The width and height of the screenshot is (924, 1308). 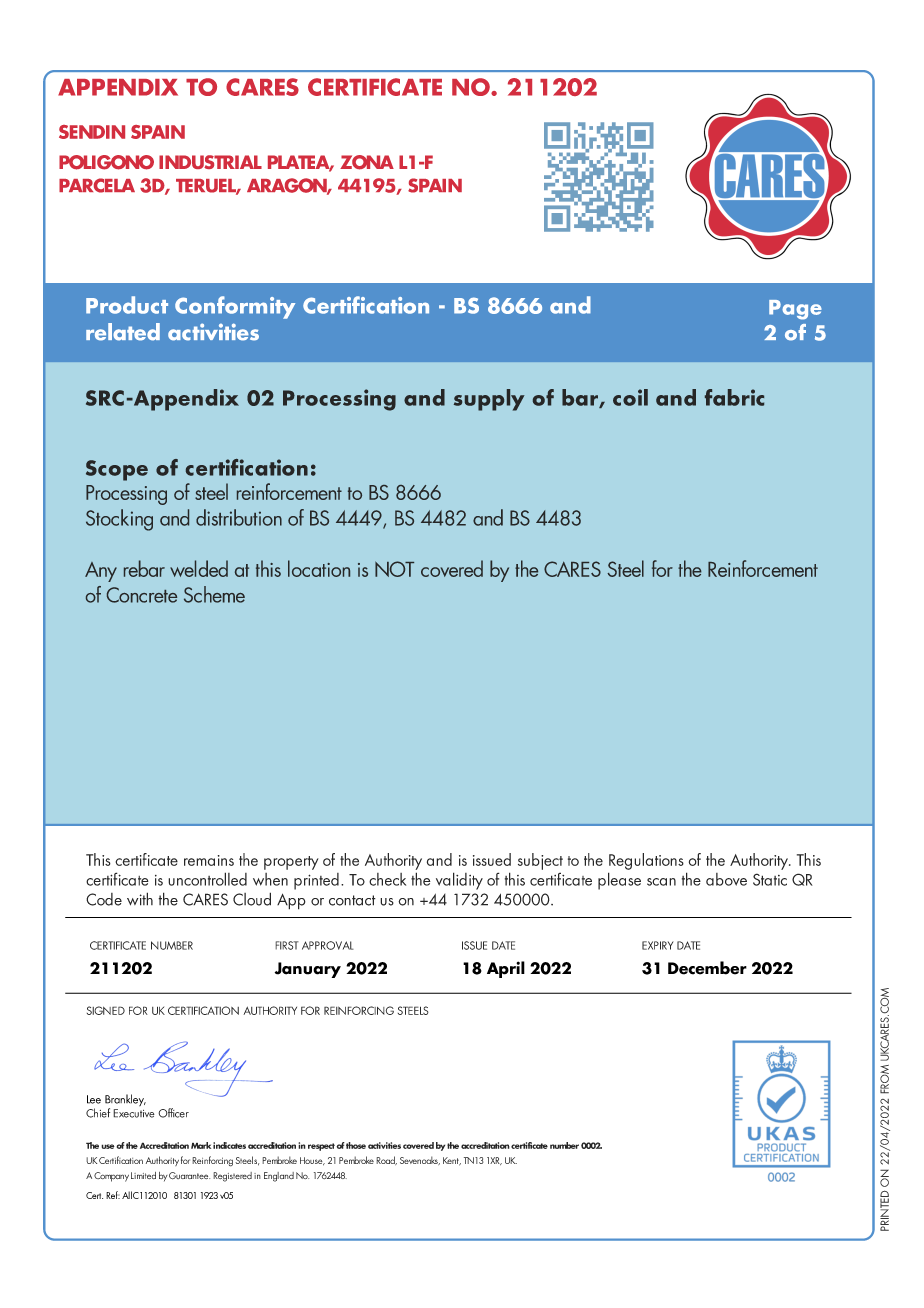 What do you see at coordinates (367, 162) in the screenshot?
I see `ZONA` at bounding box center [367, 162].
